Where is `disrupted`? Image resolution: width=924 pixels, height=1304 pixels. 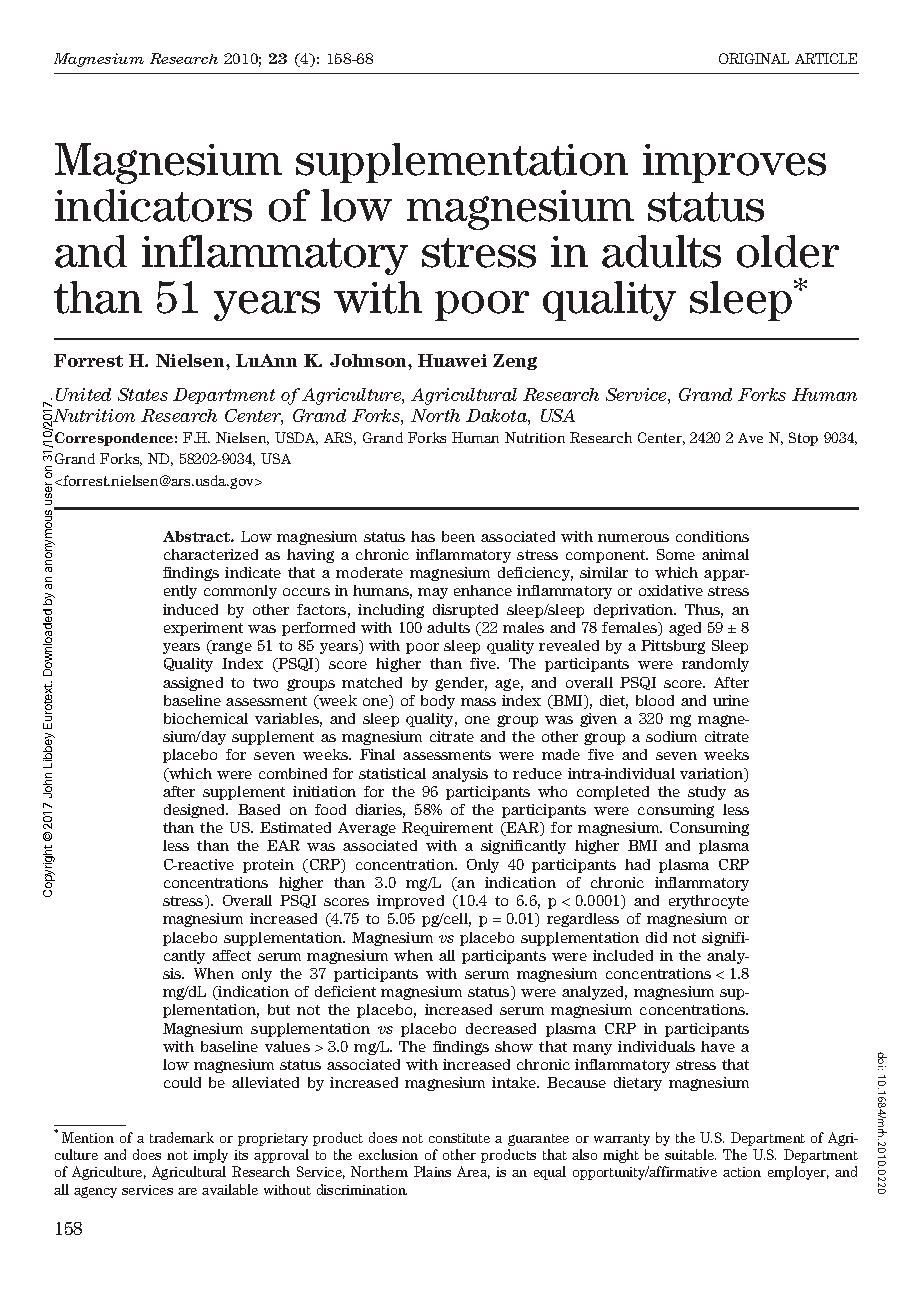
disrupted is located at coordinates (465, 611).
